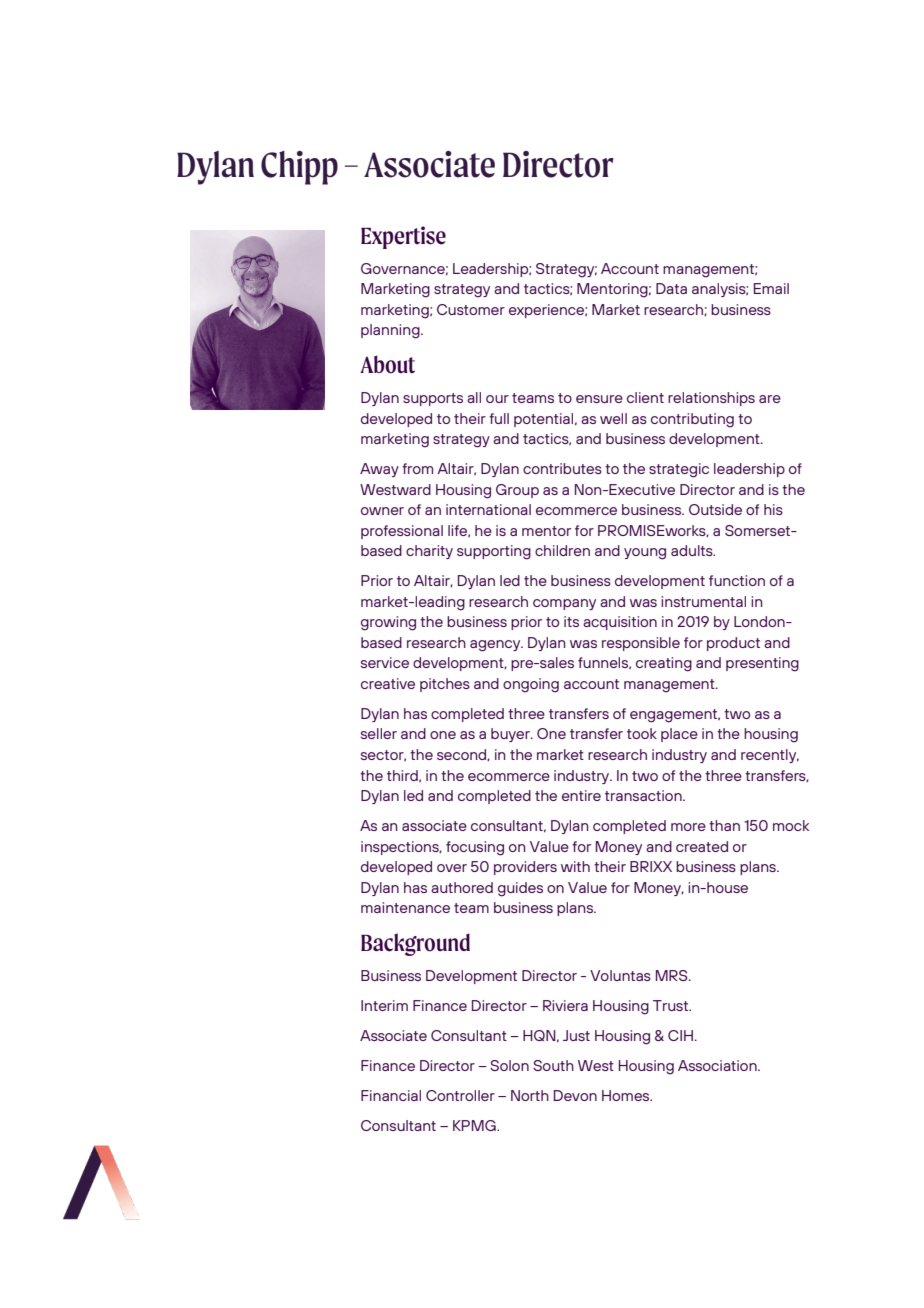  I want to click on Controller, so click(460, 1095).
